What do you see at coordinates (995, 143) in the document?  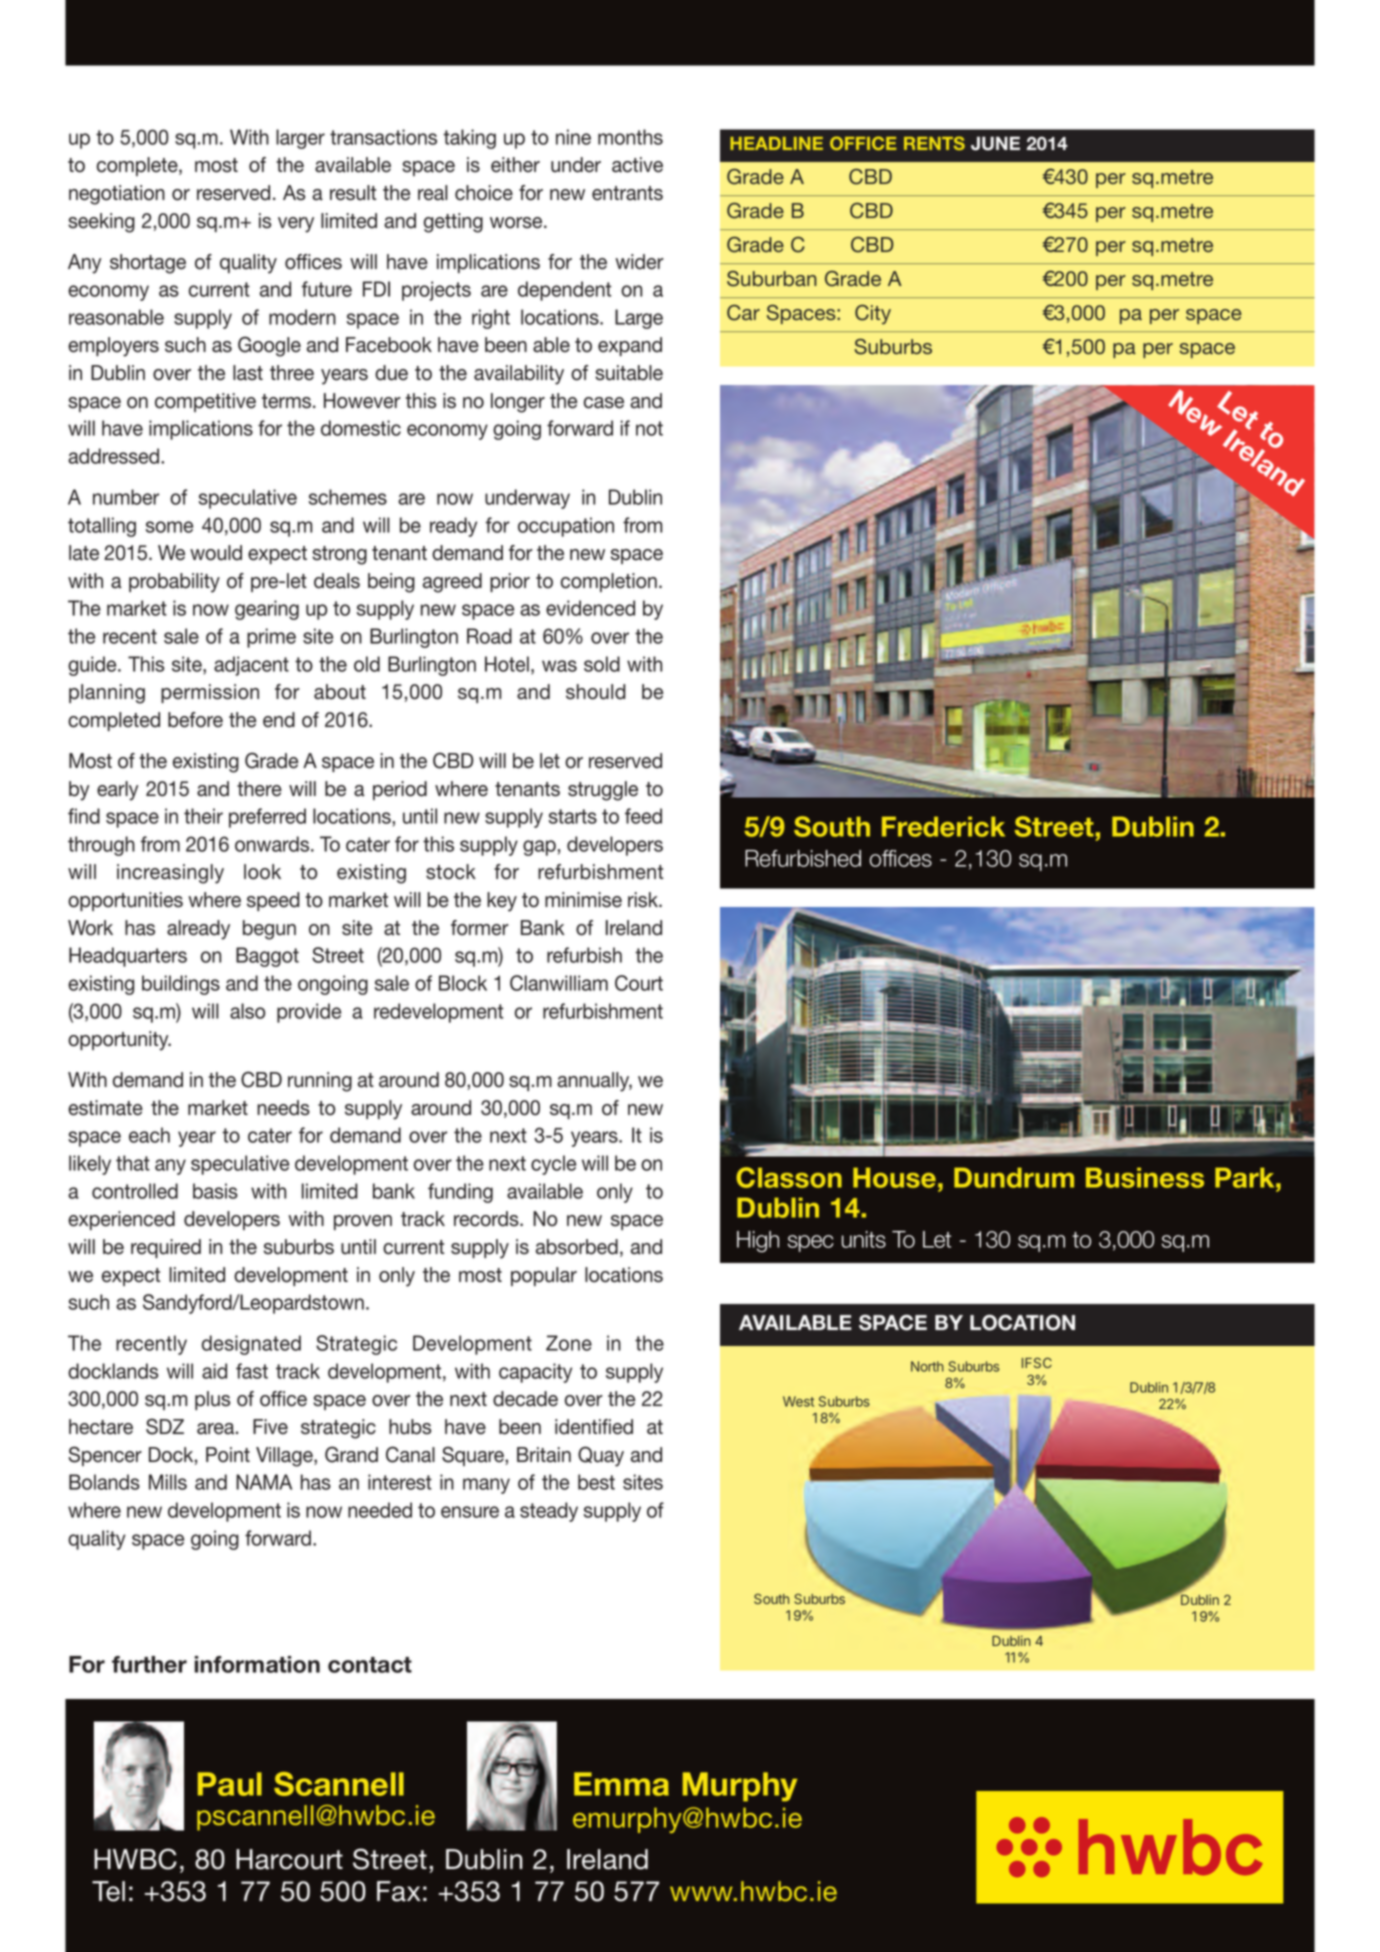 I see `JUNE` at bounding box center [995, 143].
